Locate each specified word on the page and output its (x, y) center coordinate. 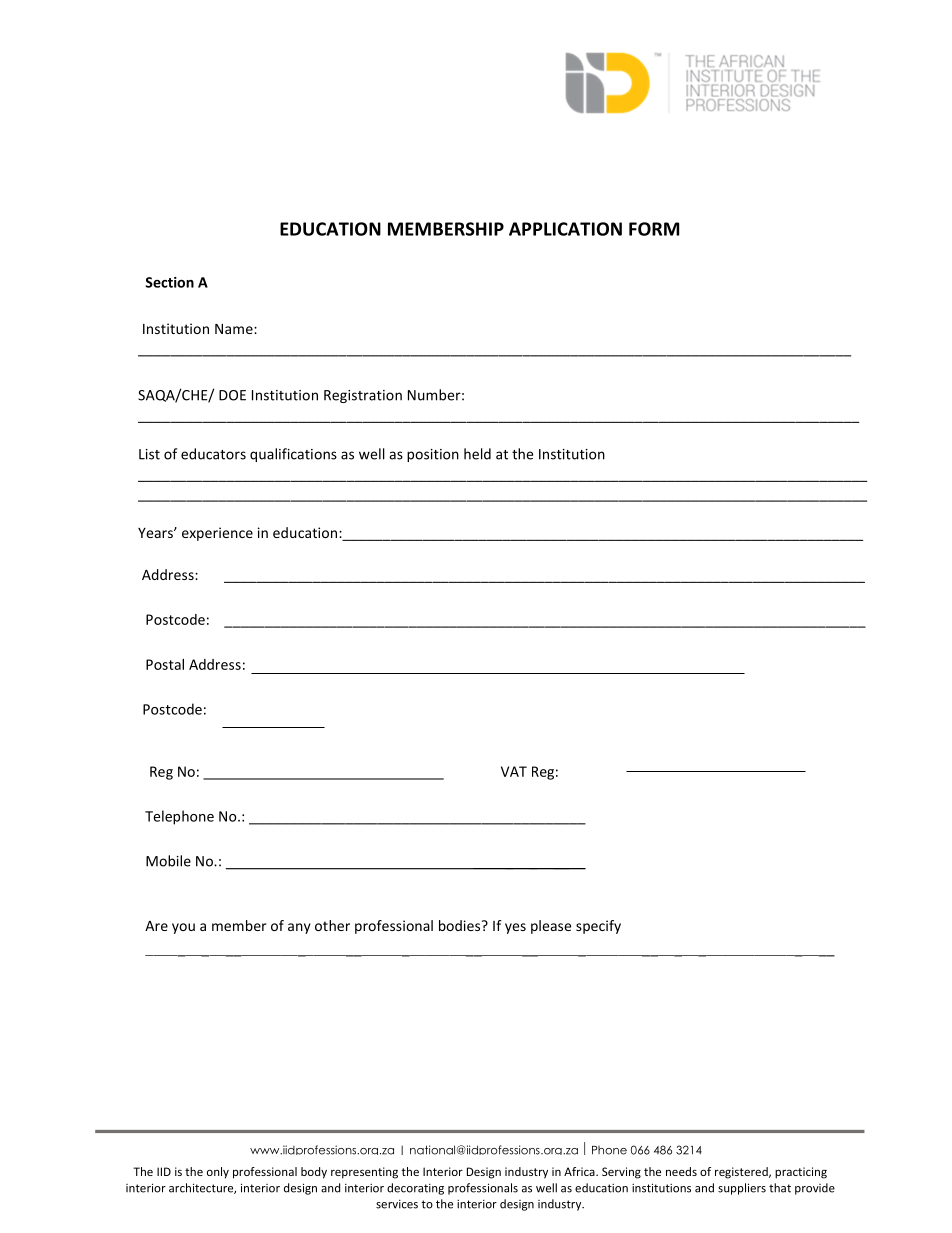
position (433, 455)
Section (170, 282)
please (551, 927)
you (183, 928)
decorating (415, 1189)
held (477, 454)
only (218, 1173)
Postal (165, 664)
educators (213, 454)
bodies (461, 925)
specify (598, 927)
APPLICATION (565, 229)
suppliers (742, 1189)
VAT (514, 771)
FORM (654, 229)
